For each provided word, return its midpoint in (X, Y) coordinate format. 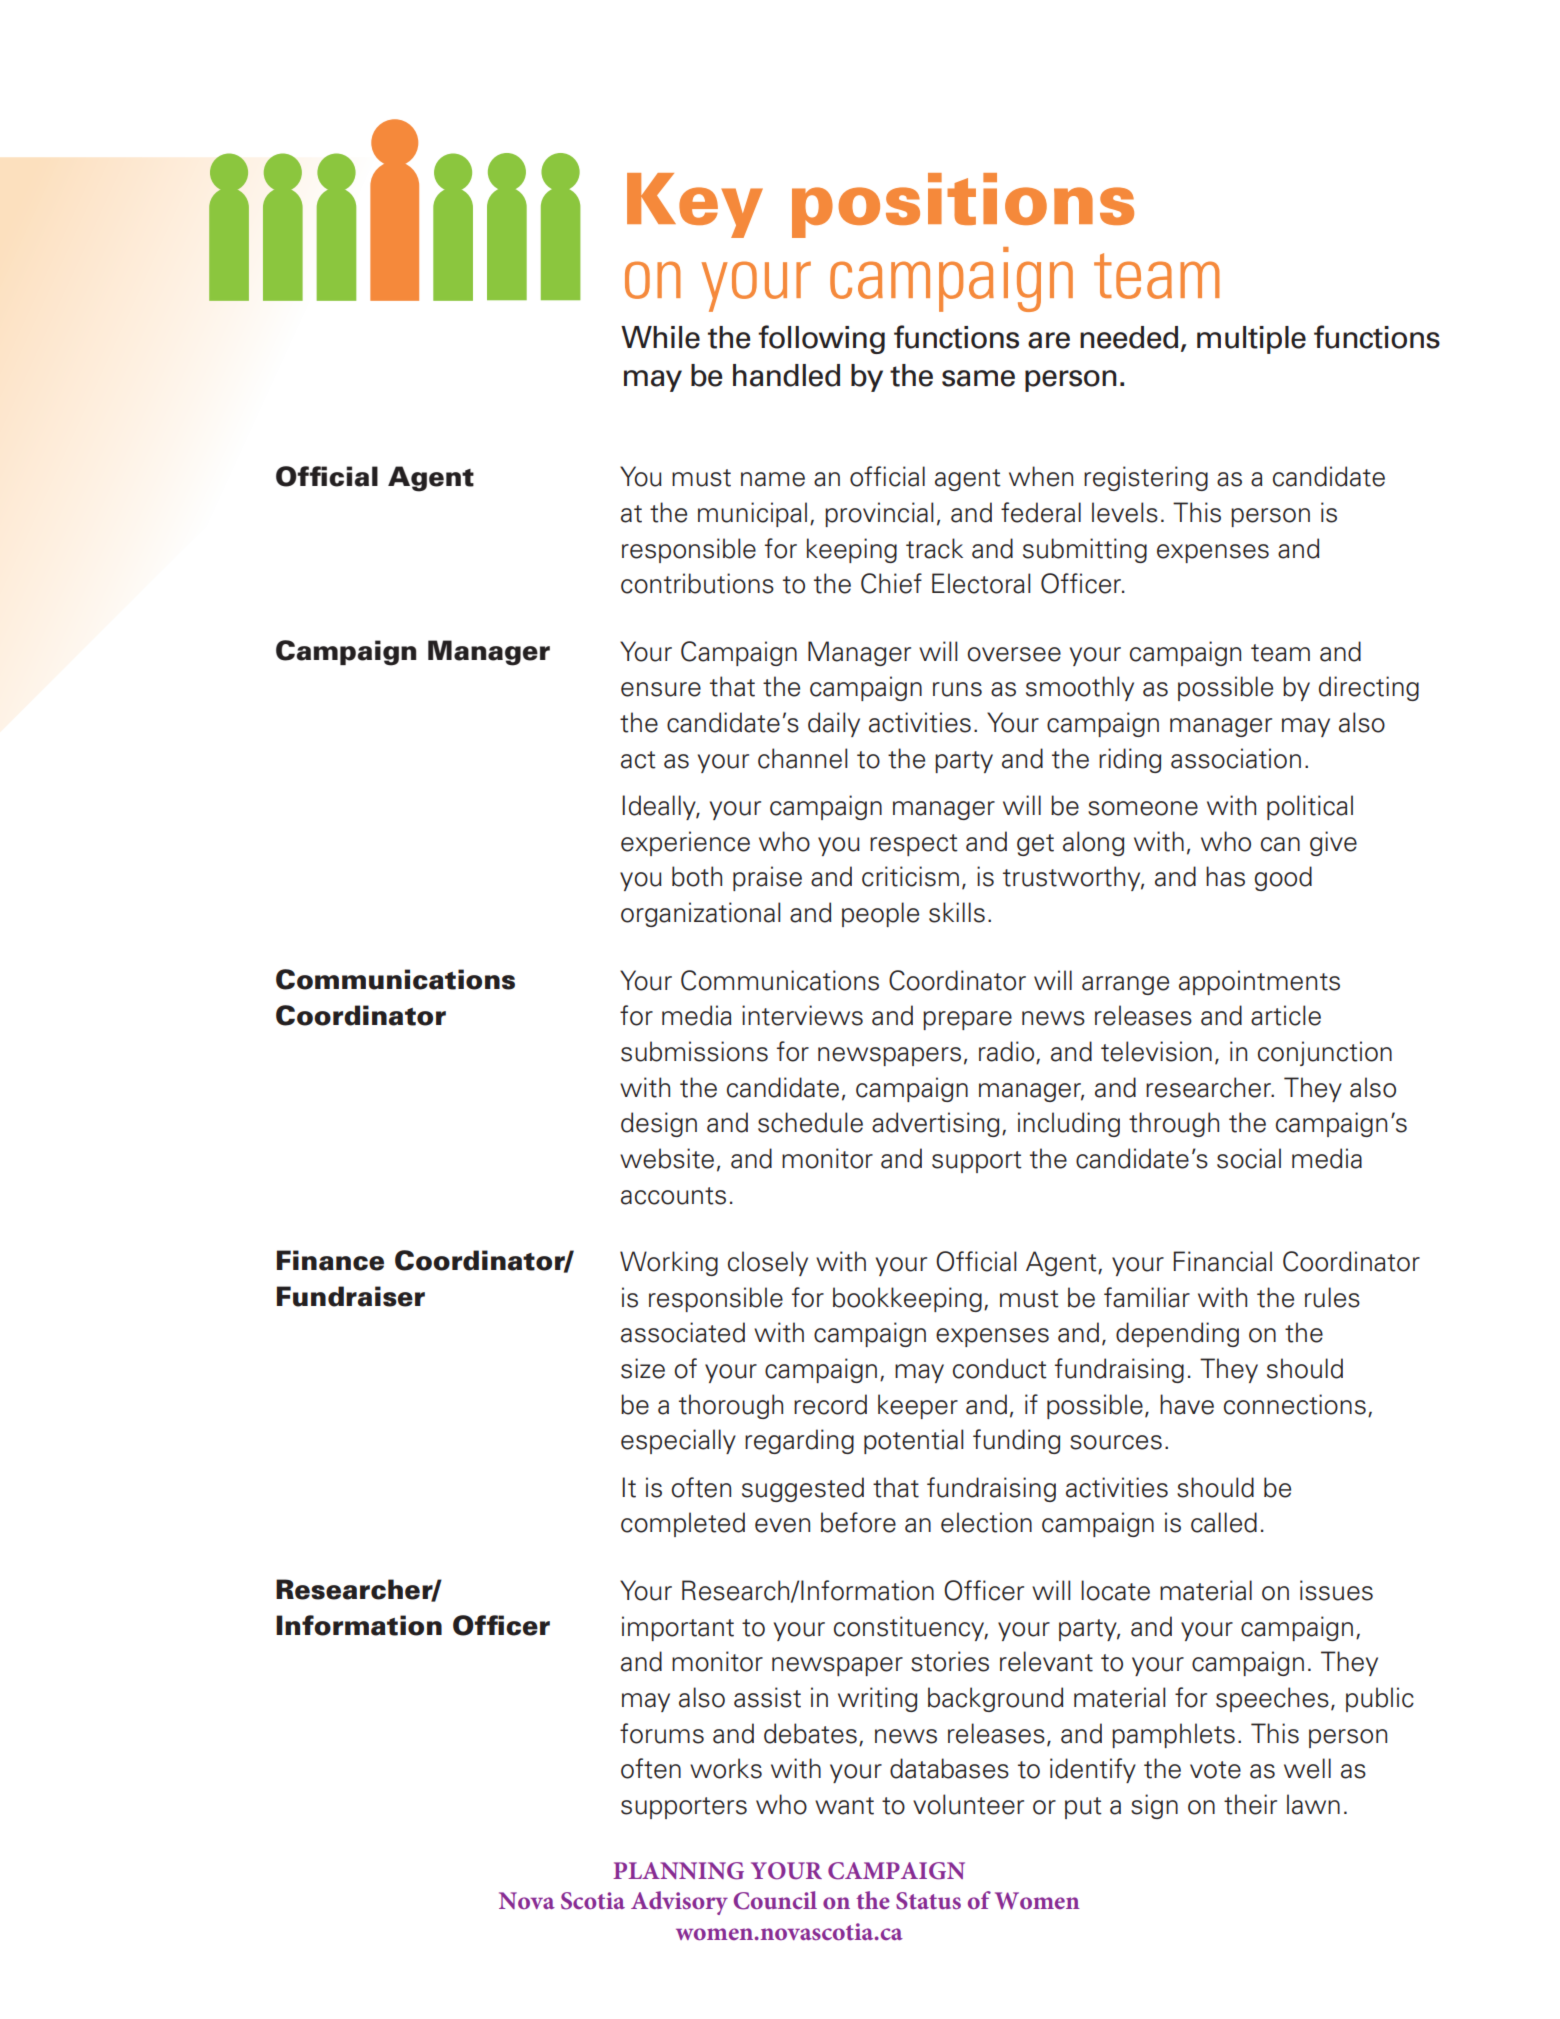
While (660, 337)
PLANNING (678, 1871)
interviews (802, 1015)
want (844, 1806)
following (821, 339)
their (1250, 1804)
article (1286, 1015)
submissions (694, 1051)
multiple (1251, 340)
